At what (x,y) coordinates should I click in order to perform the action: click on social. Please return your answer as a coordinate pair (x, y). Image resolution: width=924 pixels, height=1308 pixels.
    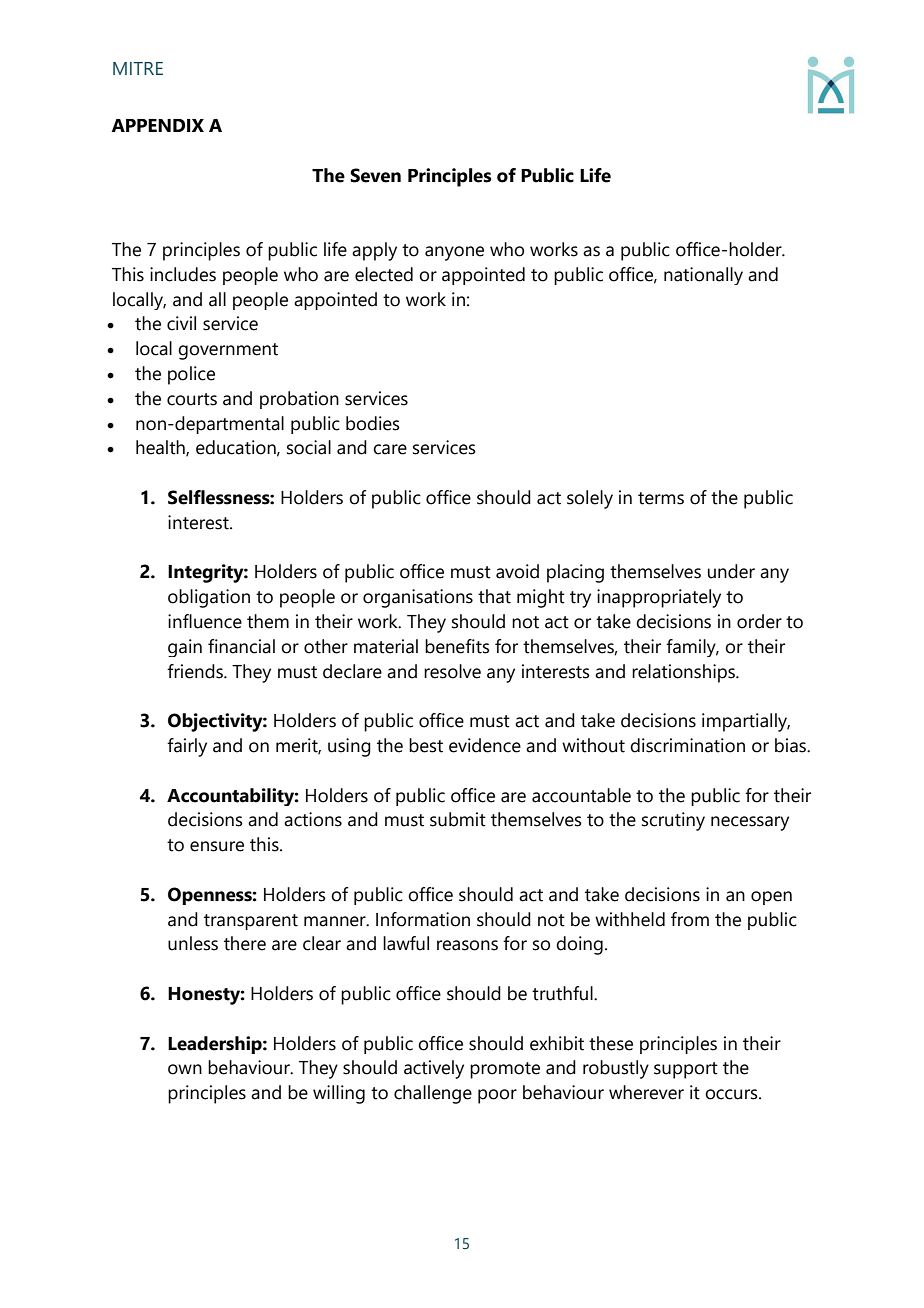
    Looking at the image, I should click on (309, 447).
